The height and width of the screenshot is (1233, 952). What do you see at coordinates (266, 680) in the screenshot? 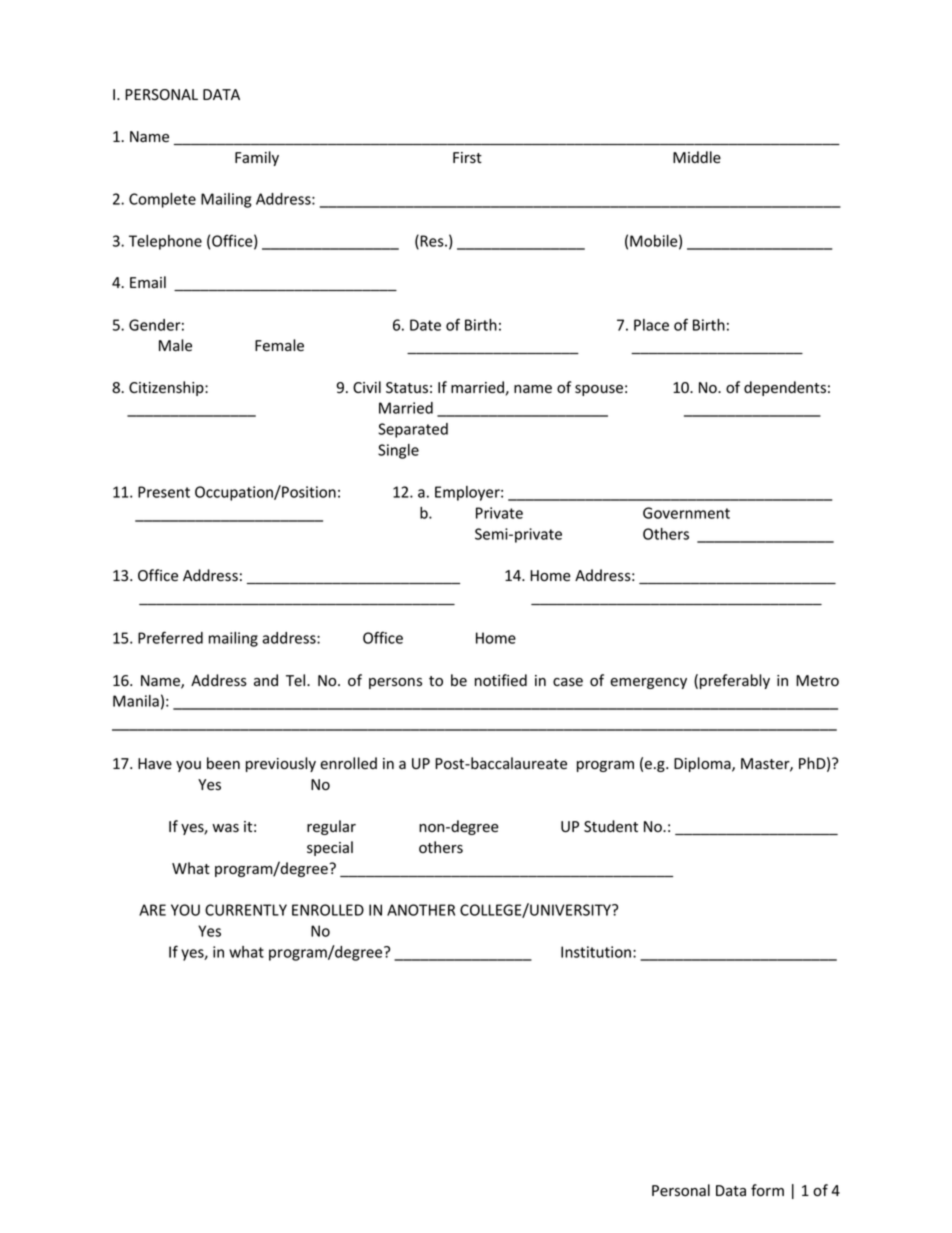
I see `and` at bounding box center [266, 680].
